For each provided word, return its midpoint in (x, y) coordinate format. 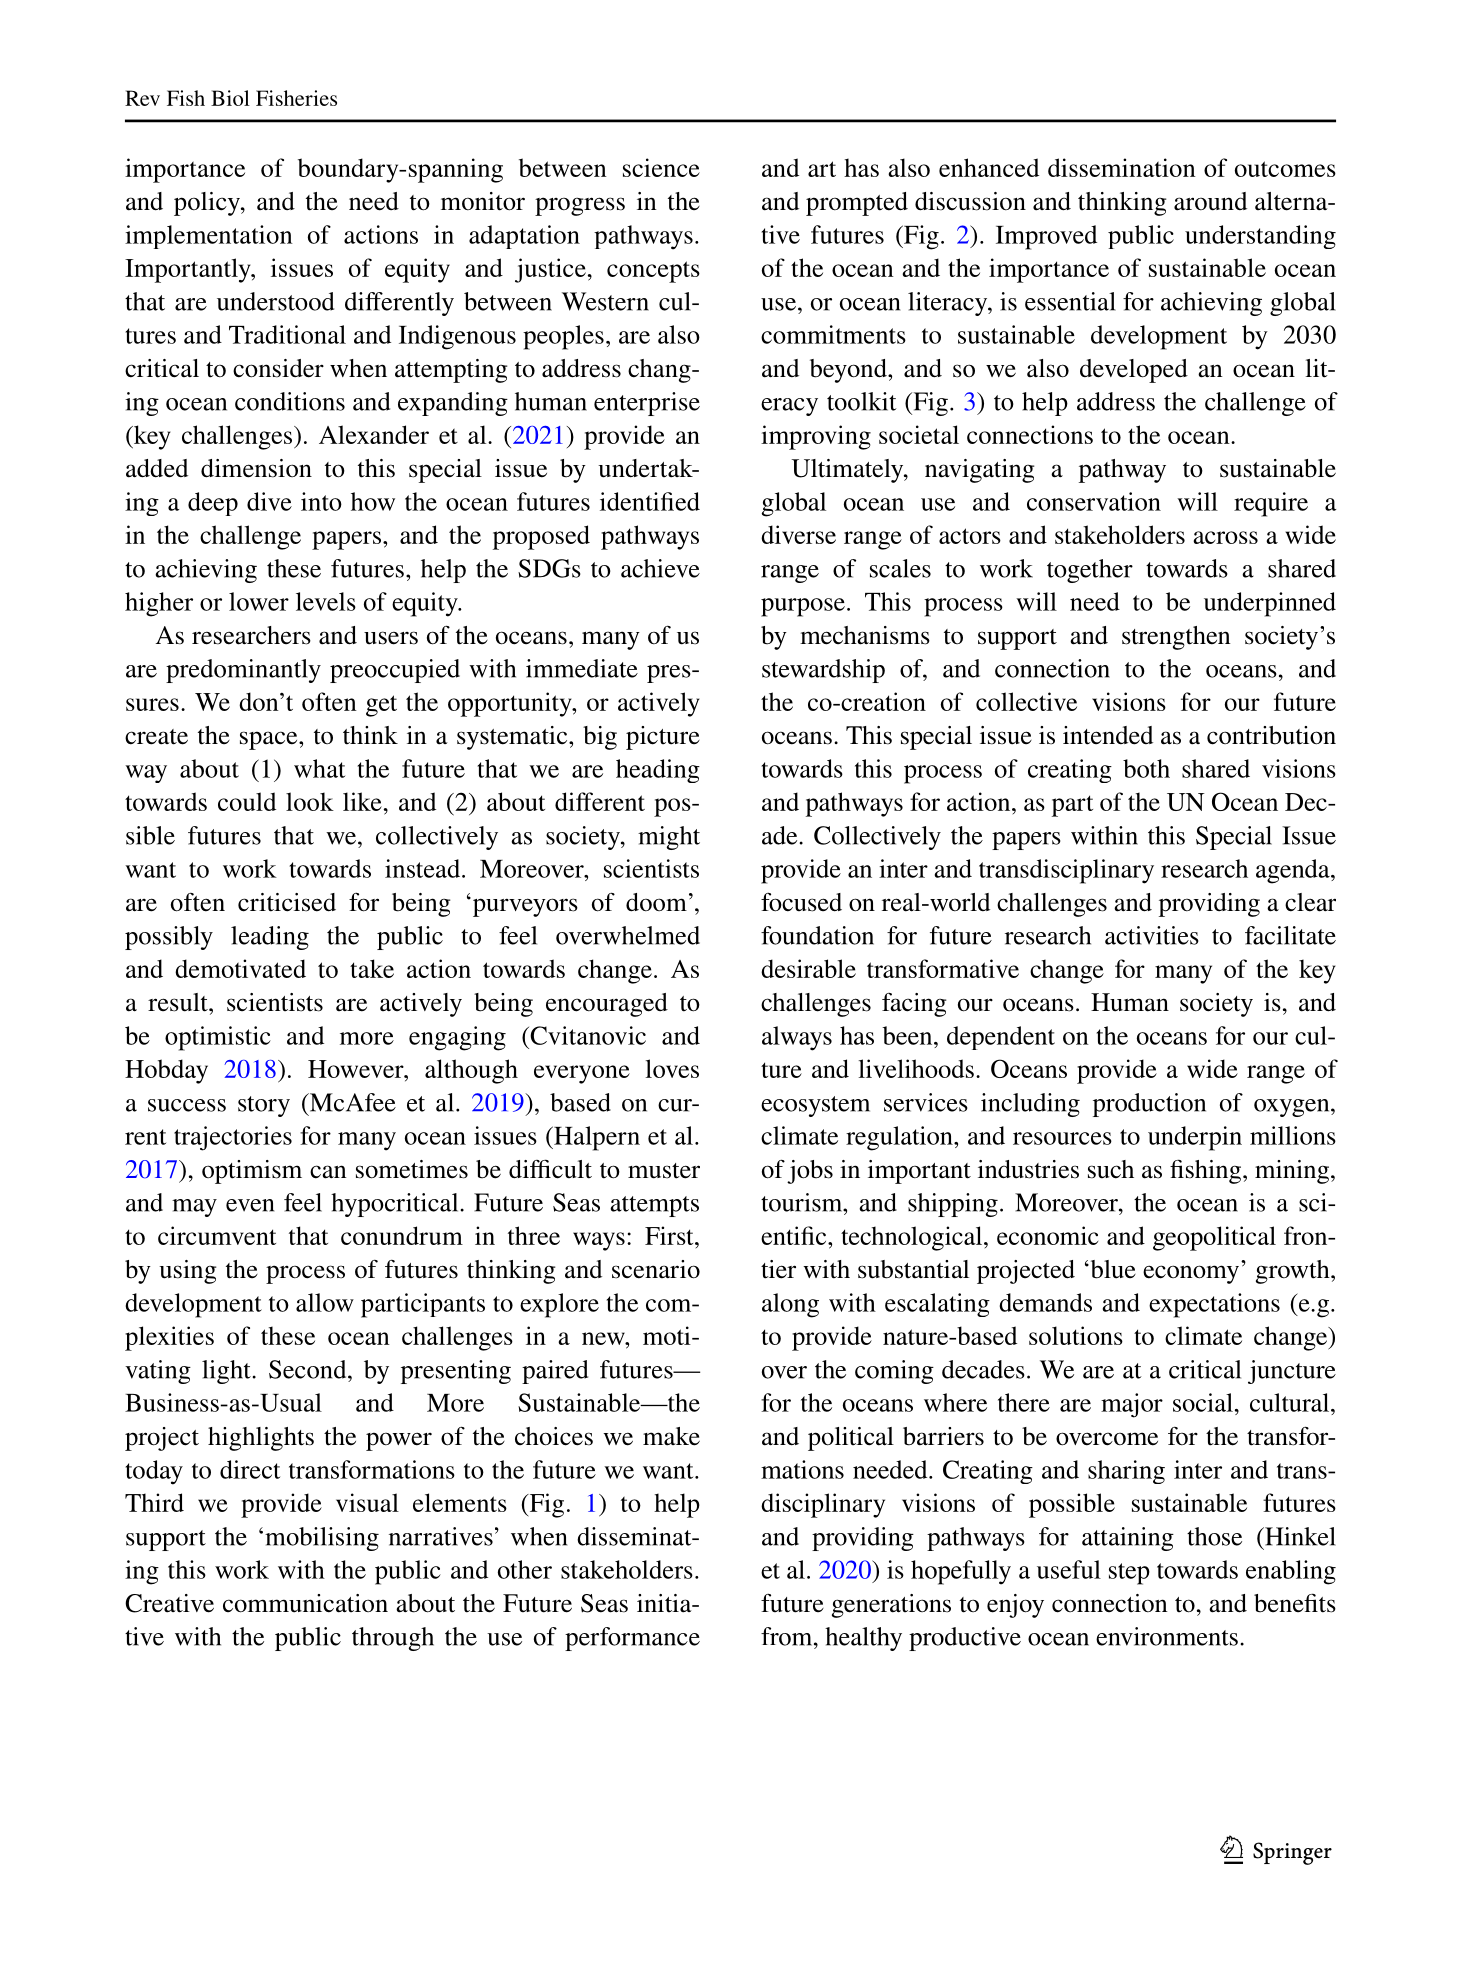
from (788, 1636)
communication (305, 1603)
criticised (287, 902)
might (669, 838)
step (1129, 1574)
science (661, 167)
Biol (230, 98)
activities (1152, 935)
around (1210, 201)
